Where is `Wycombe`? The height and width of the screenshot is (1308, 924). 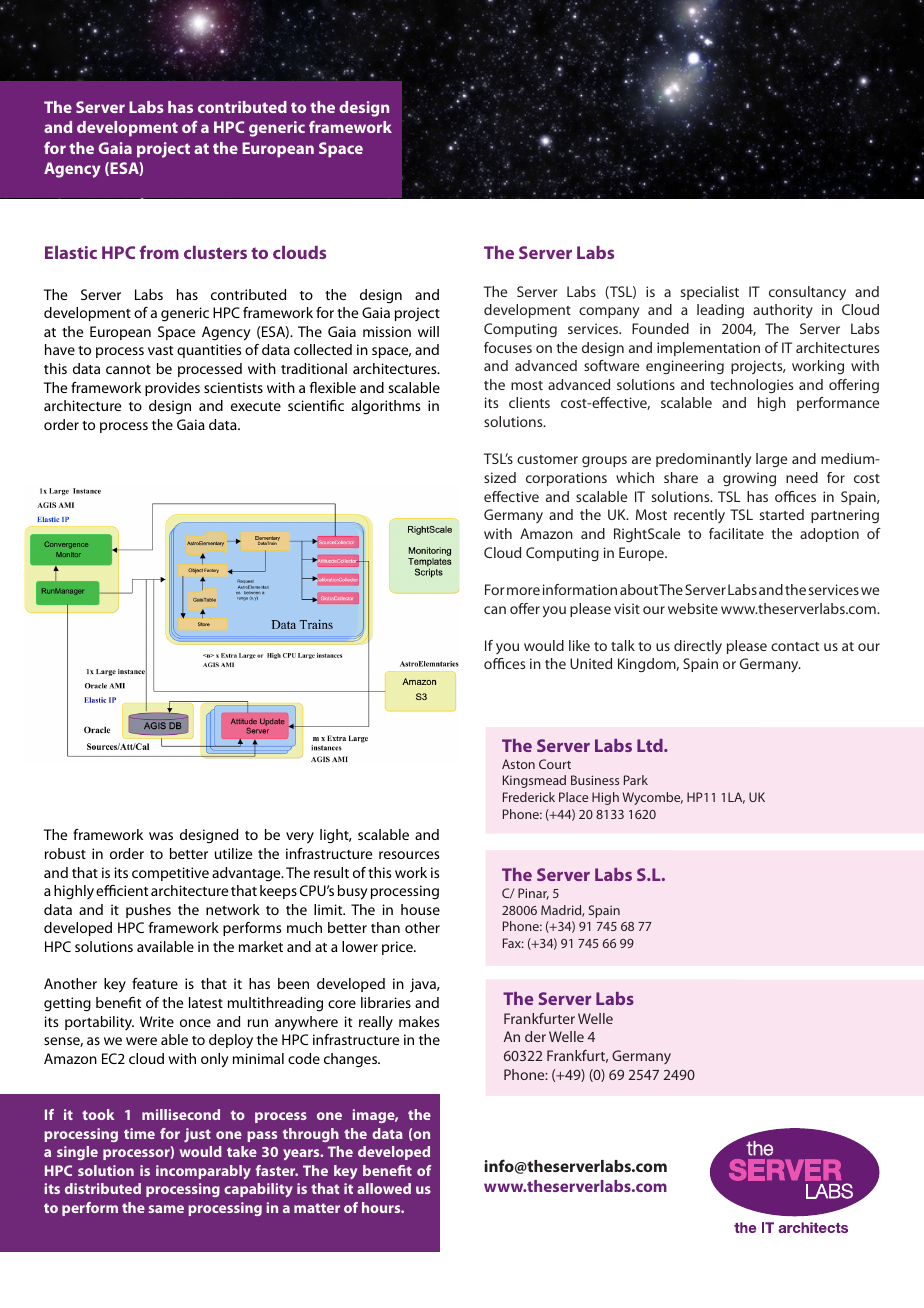 Wycombe is located at coordinates (652, 798).
